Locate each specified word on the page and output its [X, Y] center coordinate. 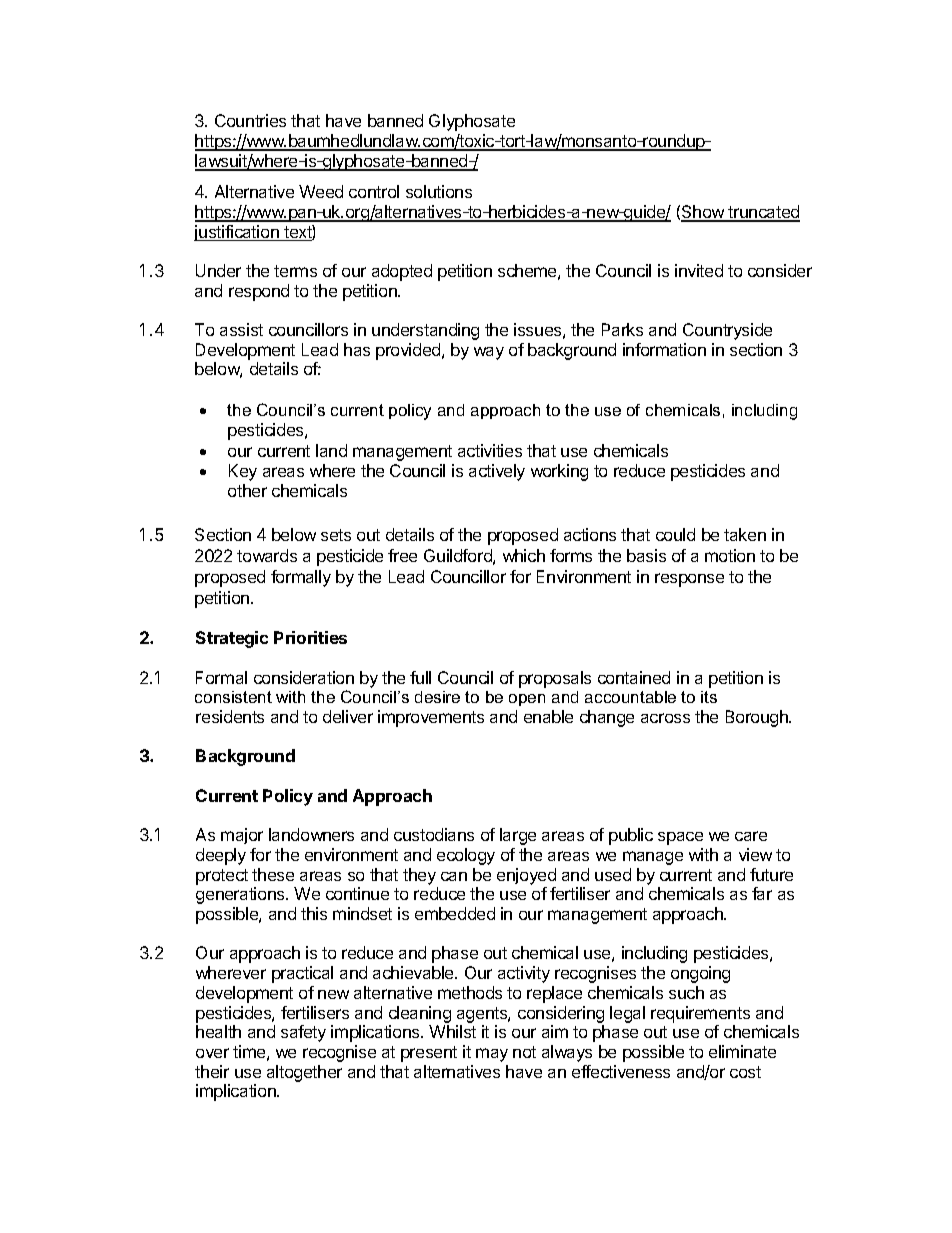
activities [490, 450]
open [527, 700]
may [492, 1055]
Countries [250, 120]
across [665, 718]
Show [703, 213]
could [675, 534]
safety [303, 1033]
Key [243, 472]
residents [230, 716]
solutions [439, 191]
